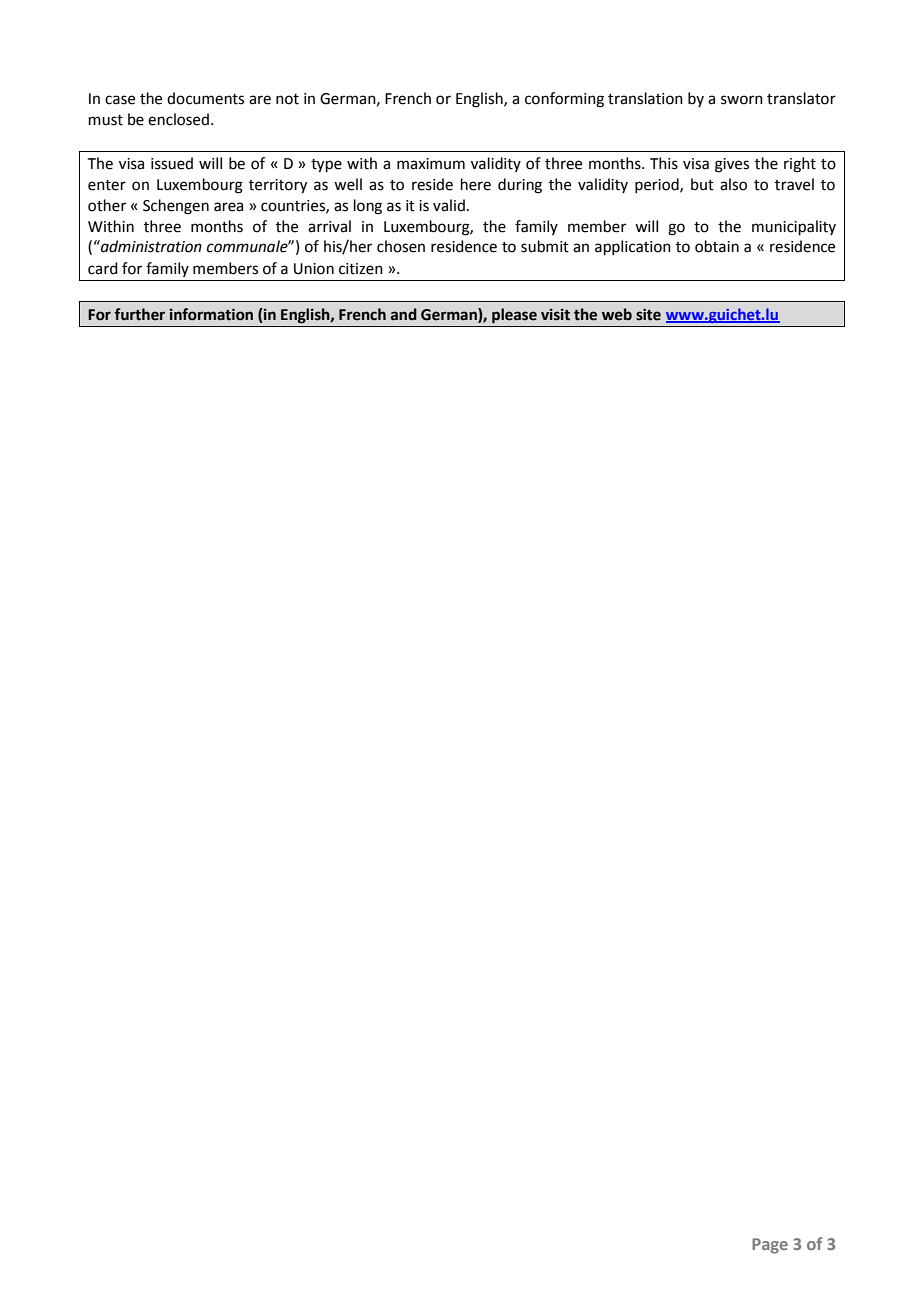 The height and width of the image is (1308, 924). I want to click on information, so click(211, 314).
